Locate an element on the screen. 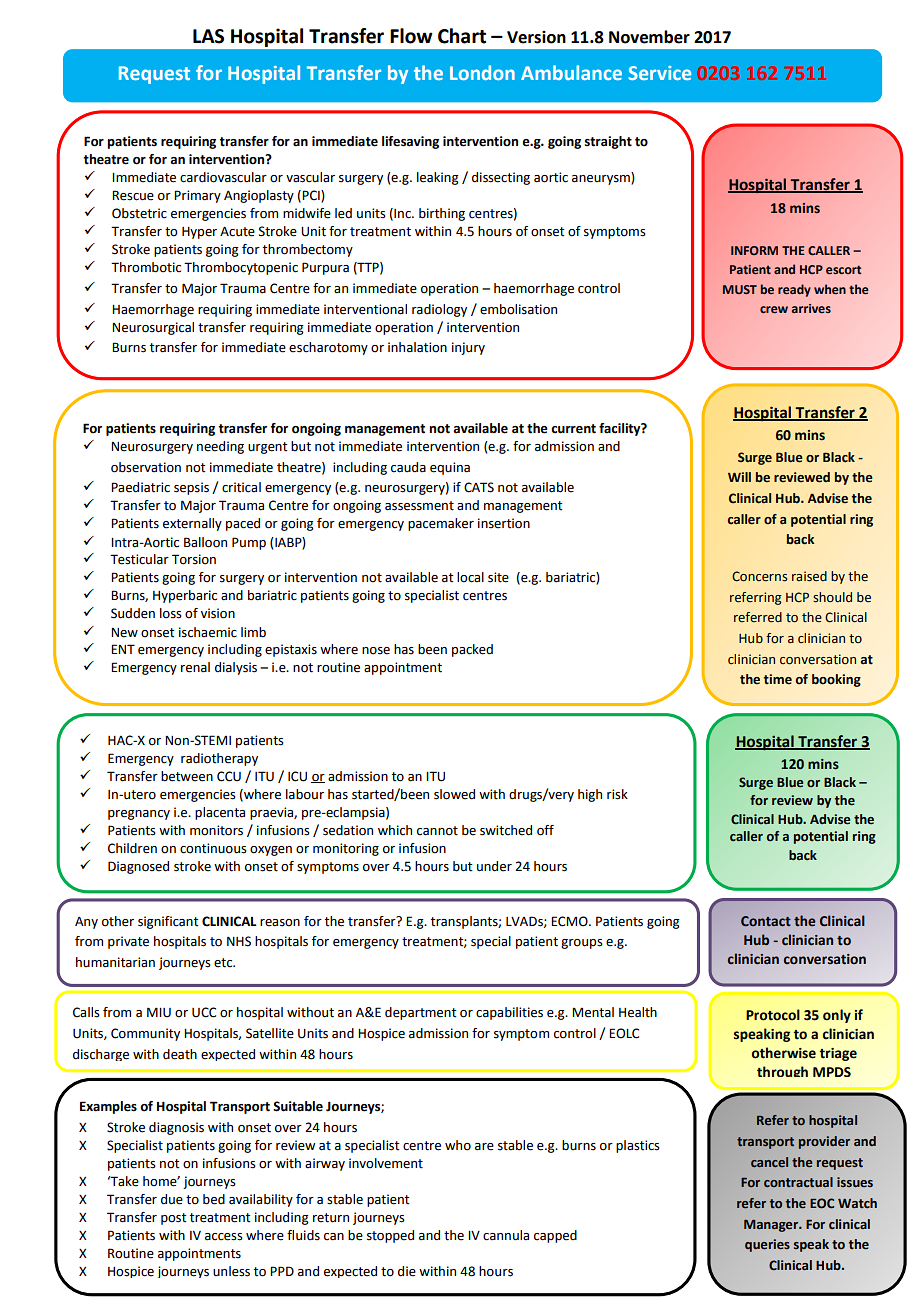  queries is located at coordinates (767, 1245).
